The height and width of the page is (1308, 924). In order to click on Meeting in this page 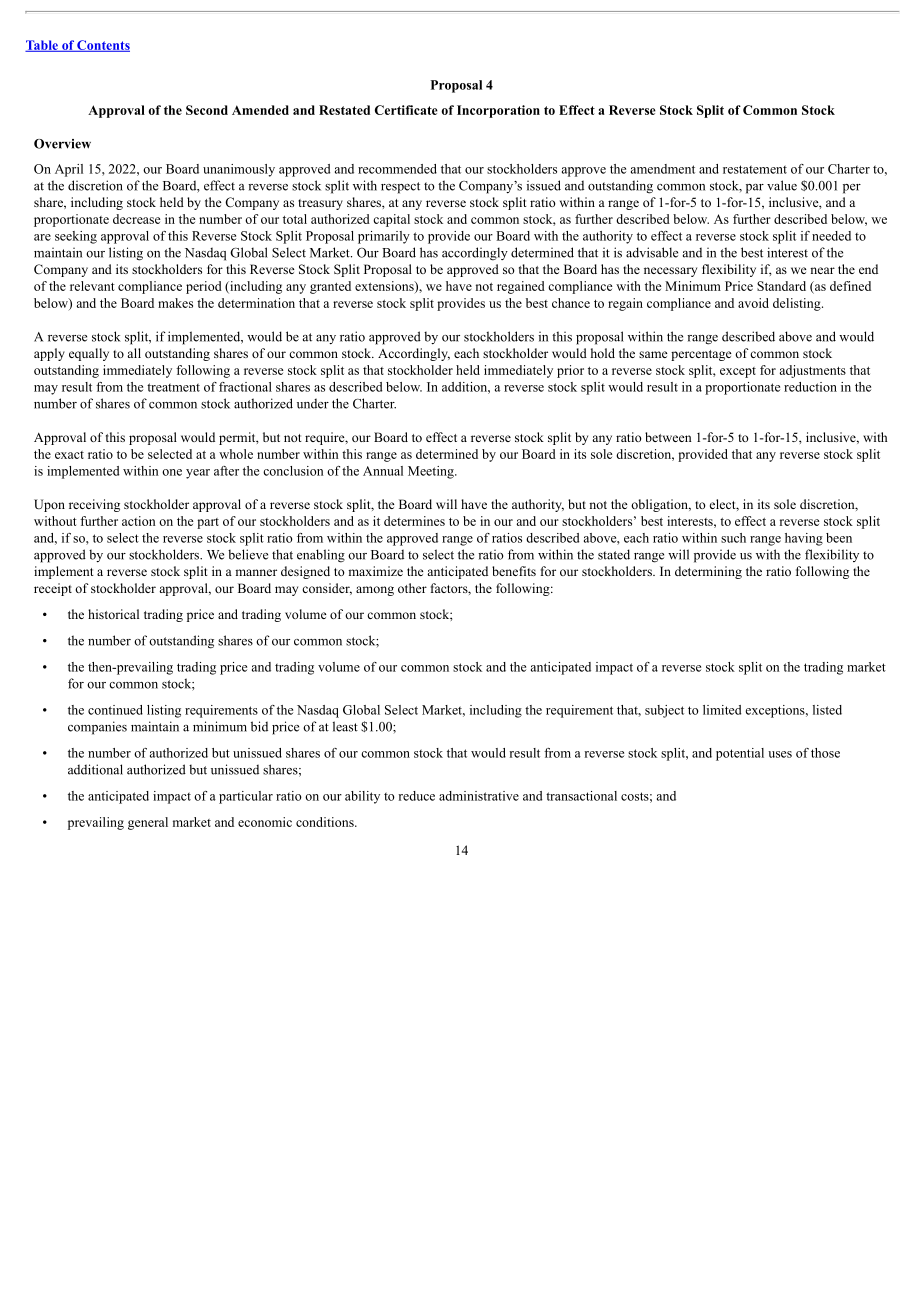, I will do `click(432, 472)`.
